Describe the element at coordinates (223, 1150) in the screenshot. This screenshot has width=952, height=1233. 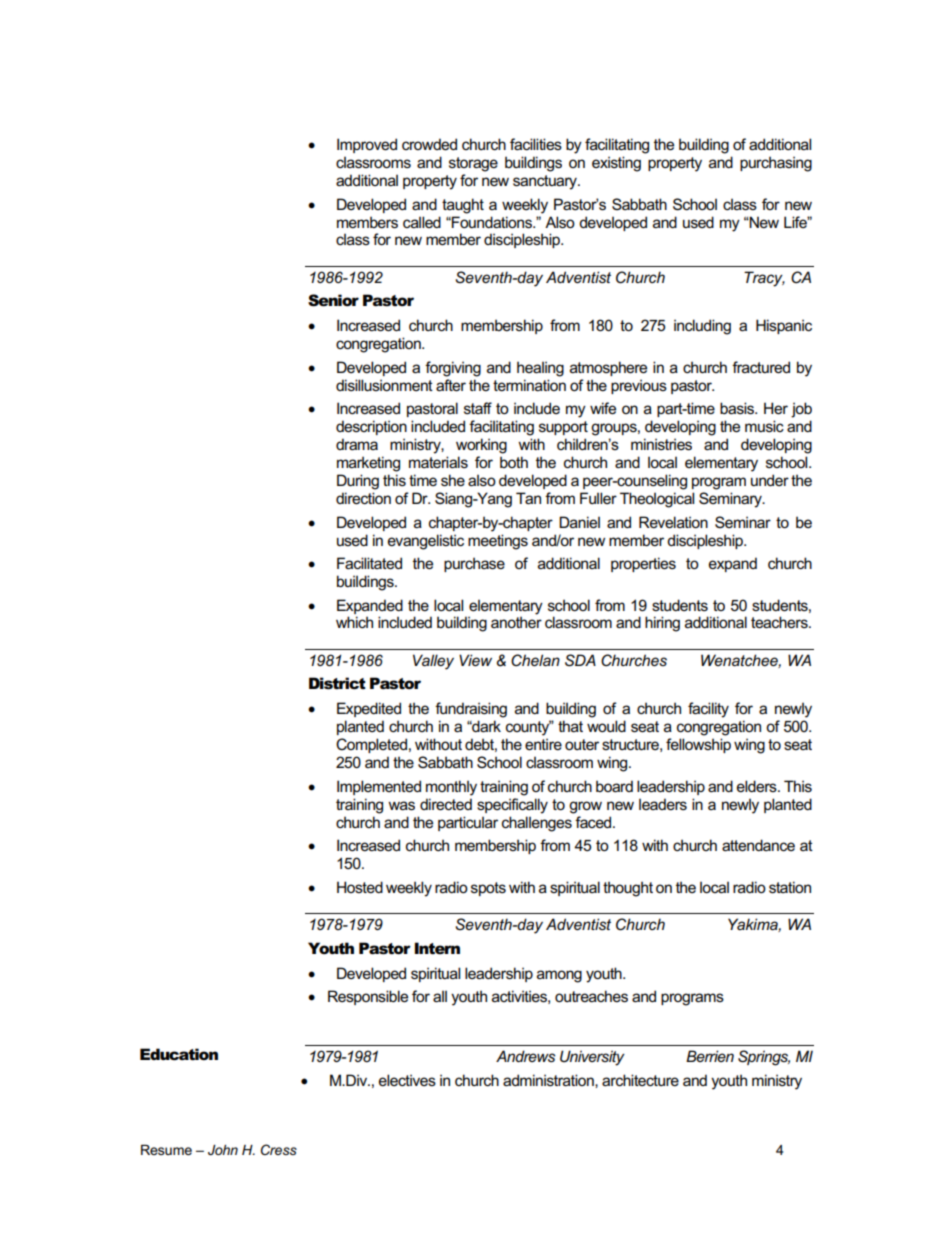
I see `John` at that location.
